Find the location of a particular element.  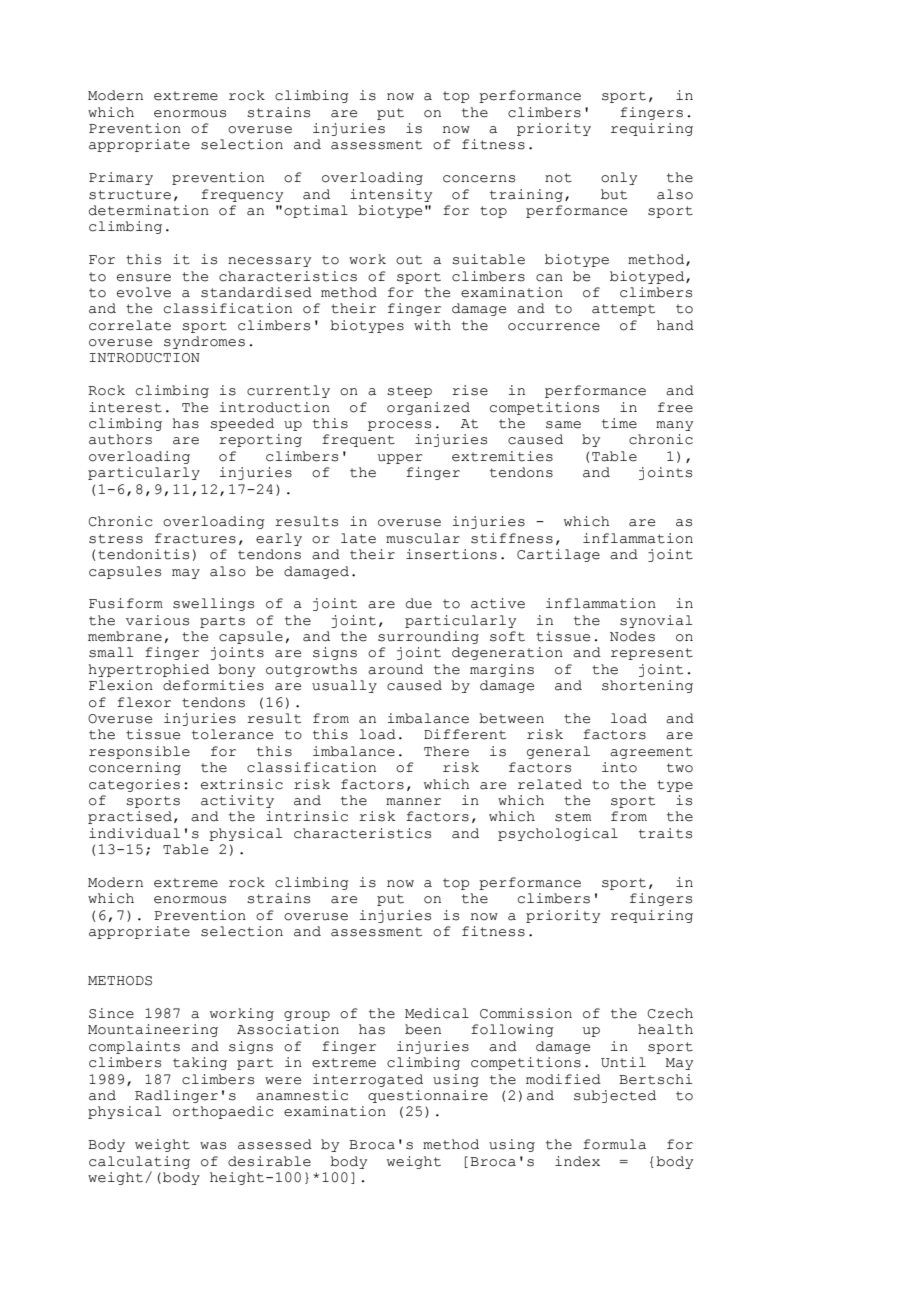

determination is located at coordinates (149, 210).
